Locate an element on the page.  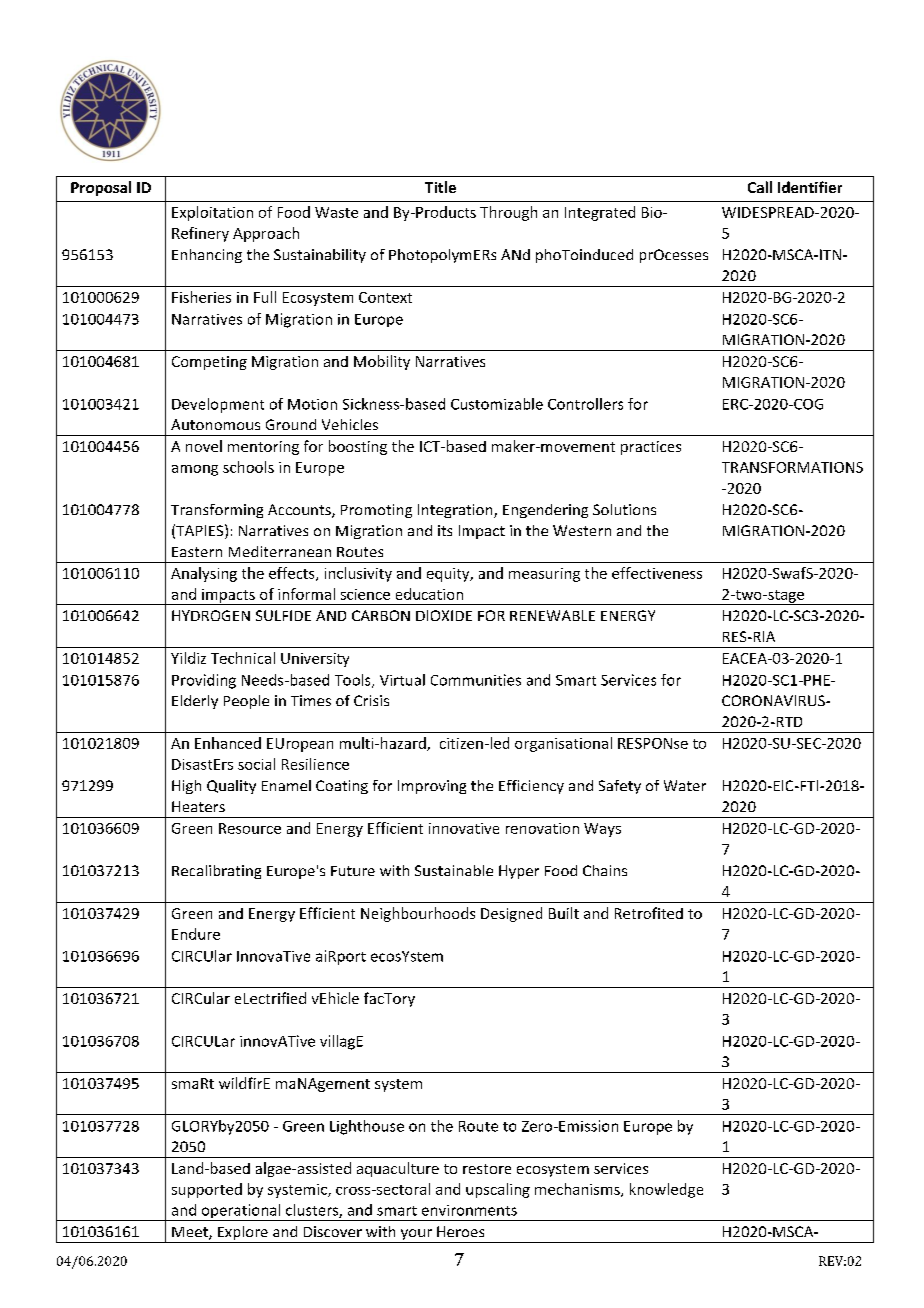
Water is located at coordinates (685, 785).
